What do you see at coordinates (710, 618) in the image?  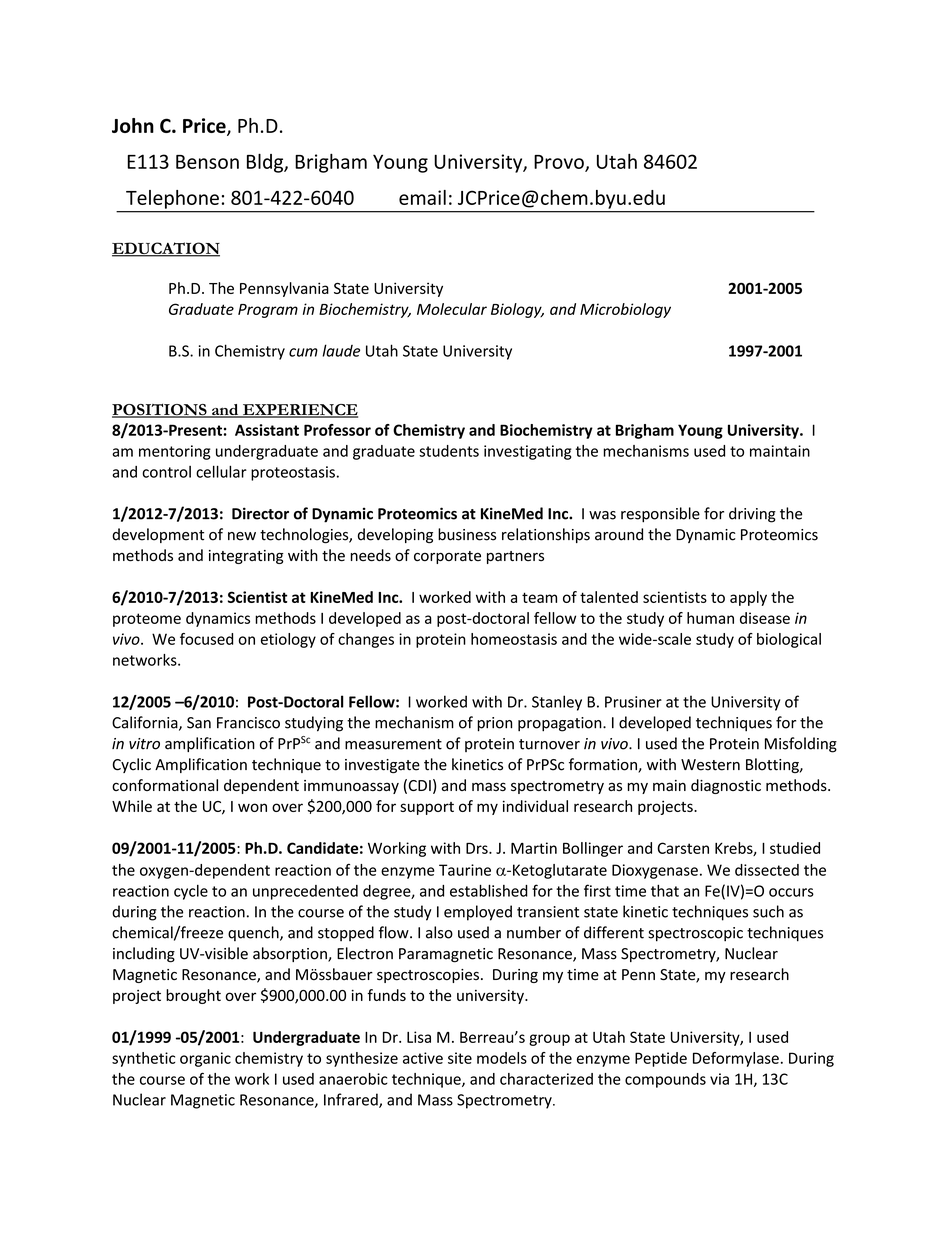 I see `human` at bounding box center [710, 618].
